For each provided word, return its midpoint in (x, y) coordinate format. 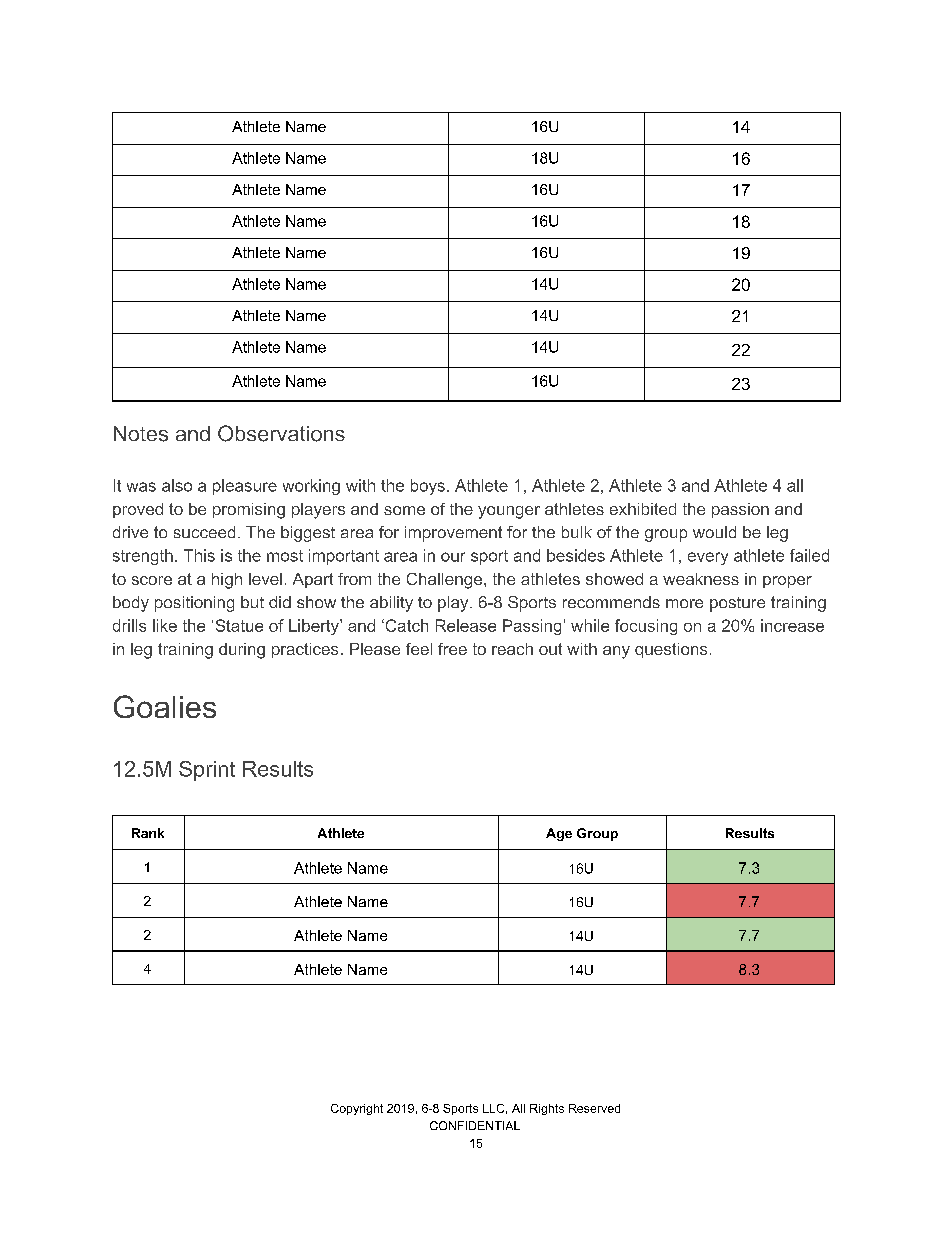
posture (737, 604)
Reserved (594, 1108)
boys (428, 487)
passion (740, 510)
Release (466, 625)
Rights (547, 1109)
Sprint (207, 771)
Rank (148, 833)
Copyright (357, 1109)
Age (559, 834)
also (177, 485)
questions (671, 650)
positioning (194, 604)
